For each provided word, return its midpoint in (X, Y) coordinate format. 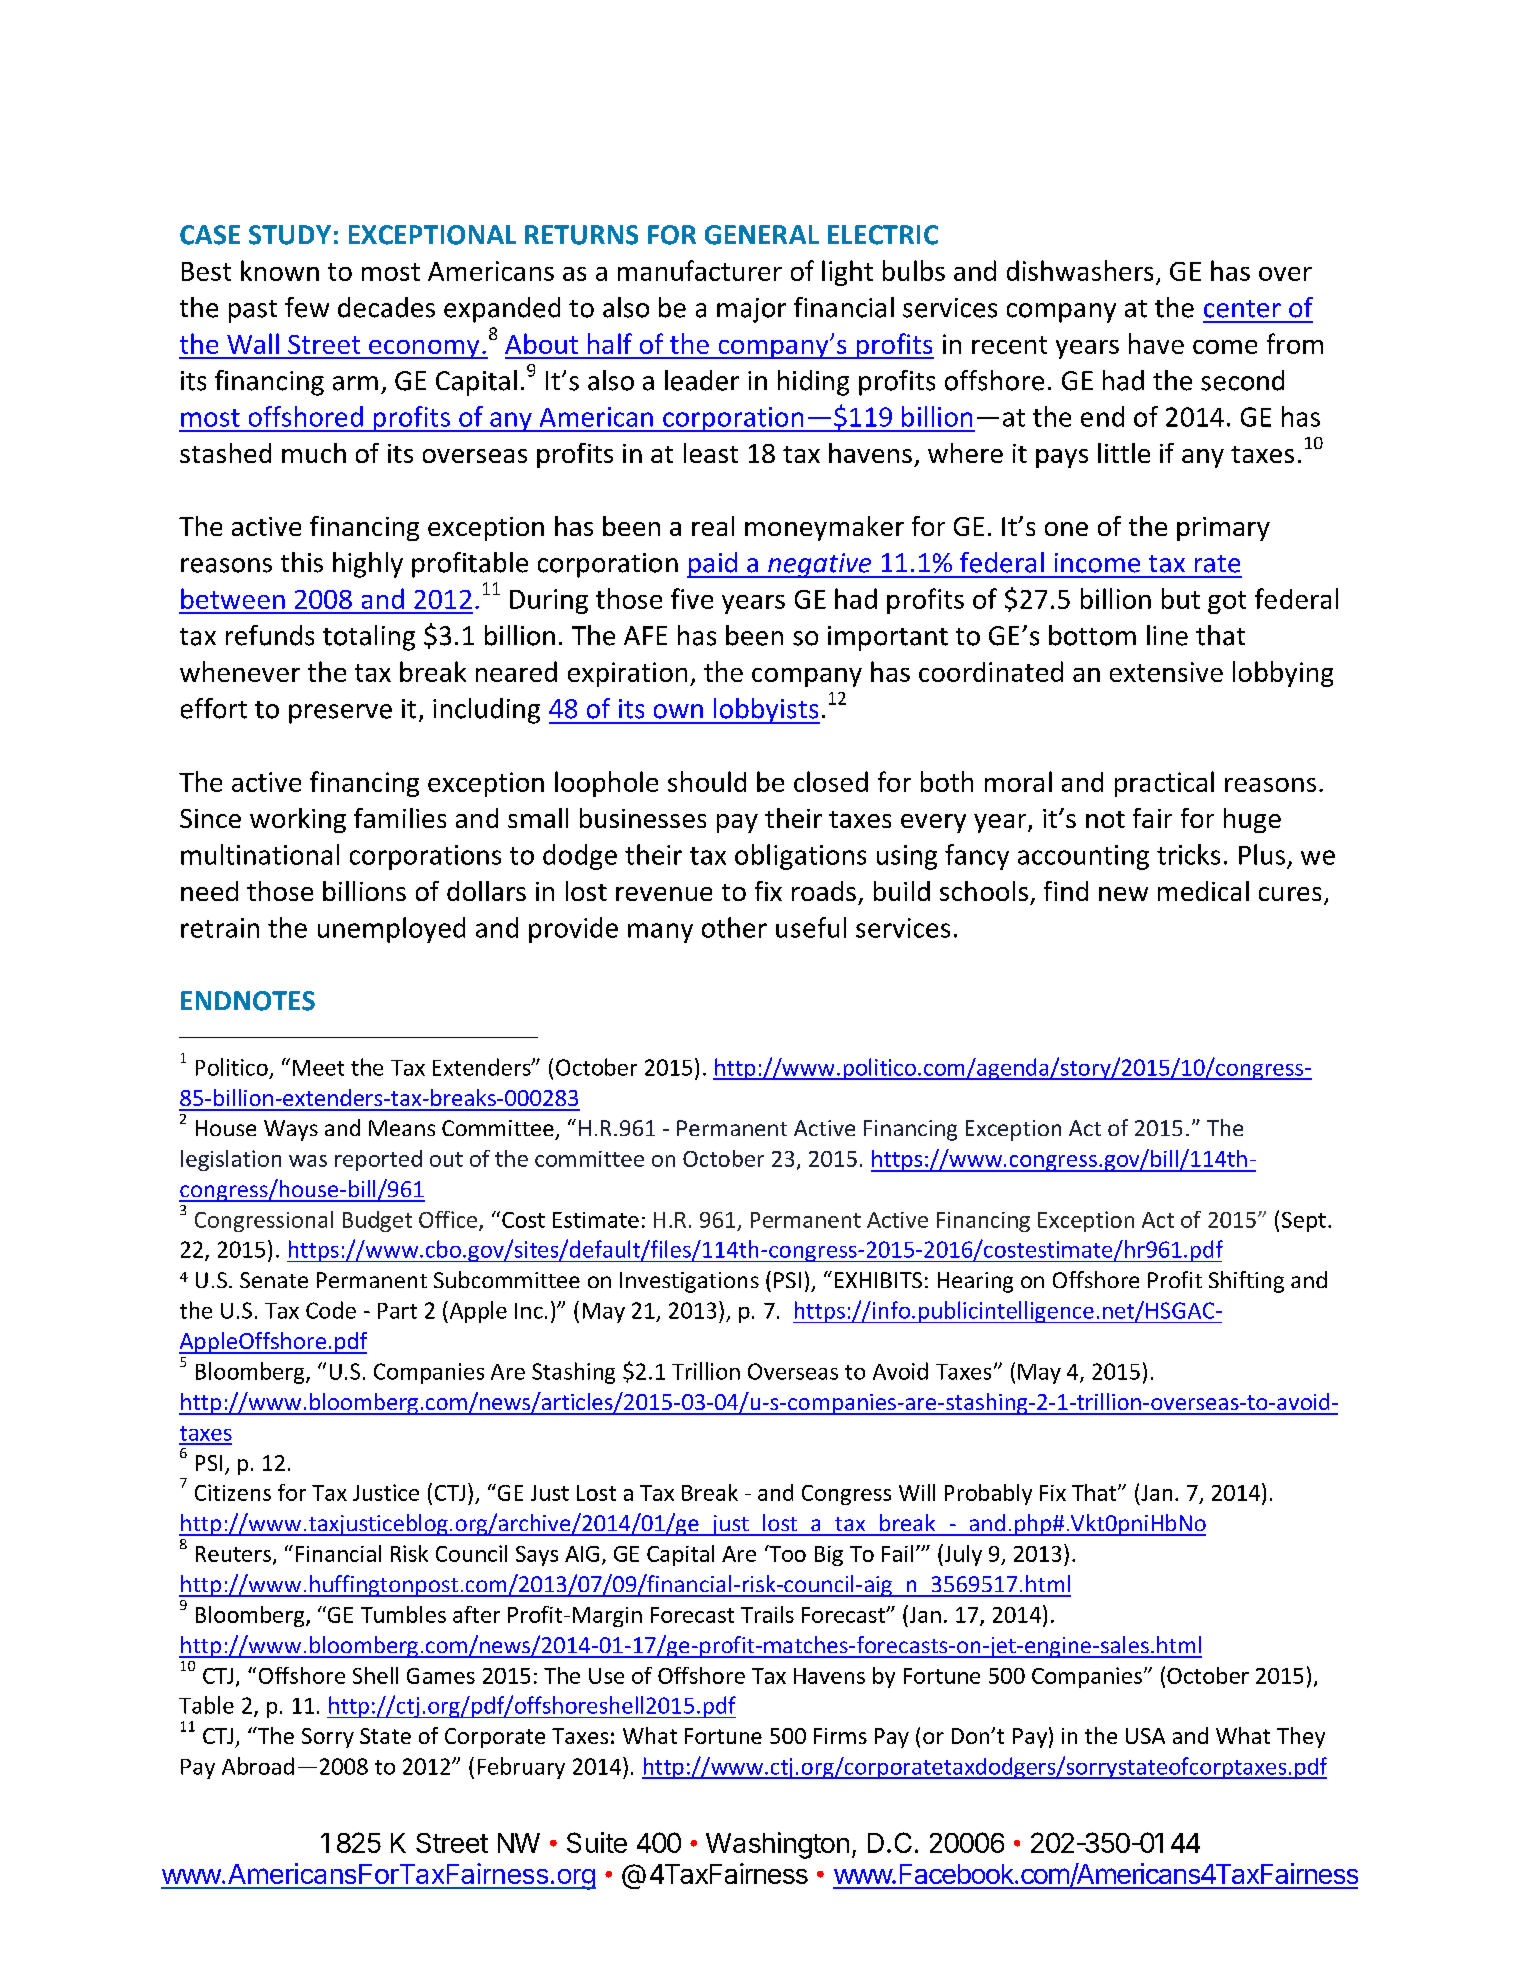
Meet (318, 1068)
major (751, 310)
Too (786, 1553)
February (521, 1768)
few (307, 307)
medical (1203, 891)
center (1242, 309)
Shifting (1246, 1282)
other (734, 927)
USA (1145, 1736)
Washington (777, 1845)
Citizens (233, 1492)
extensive (1166, 672)
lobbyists (765, 711)
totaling (369, 638)
